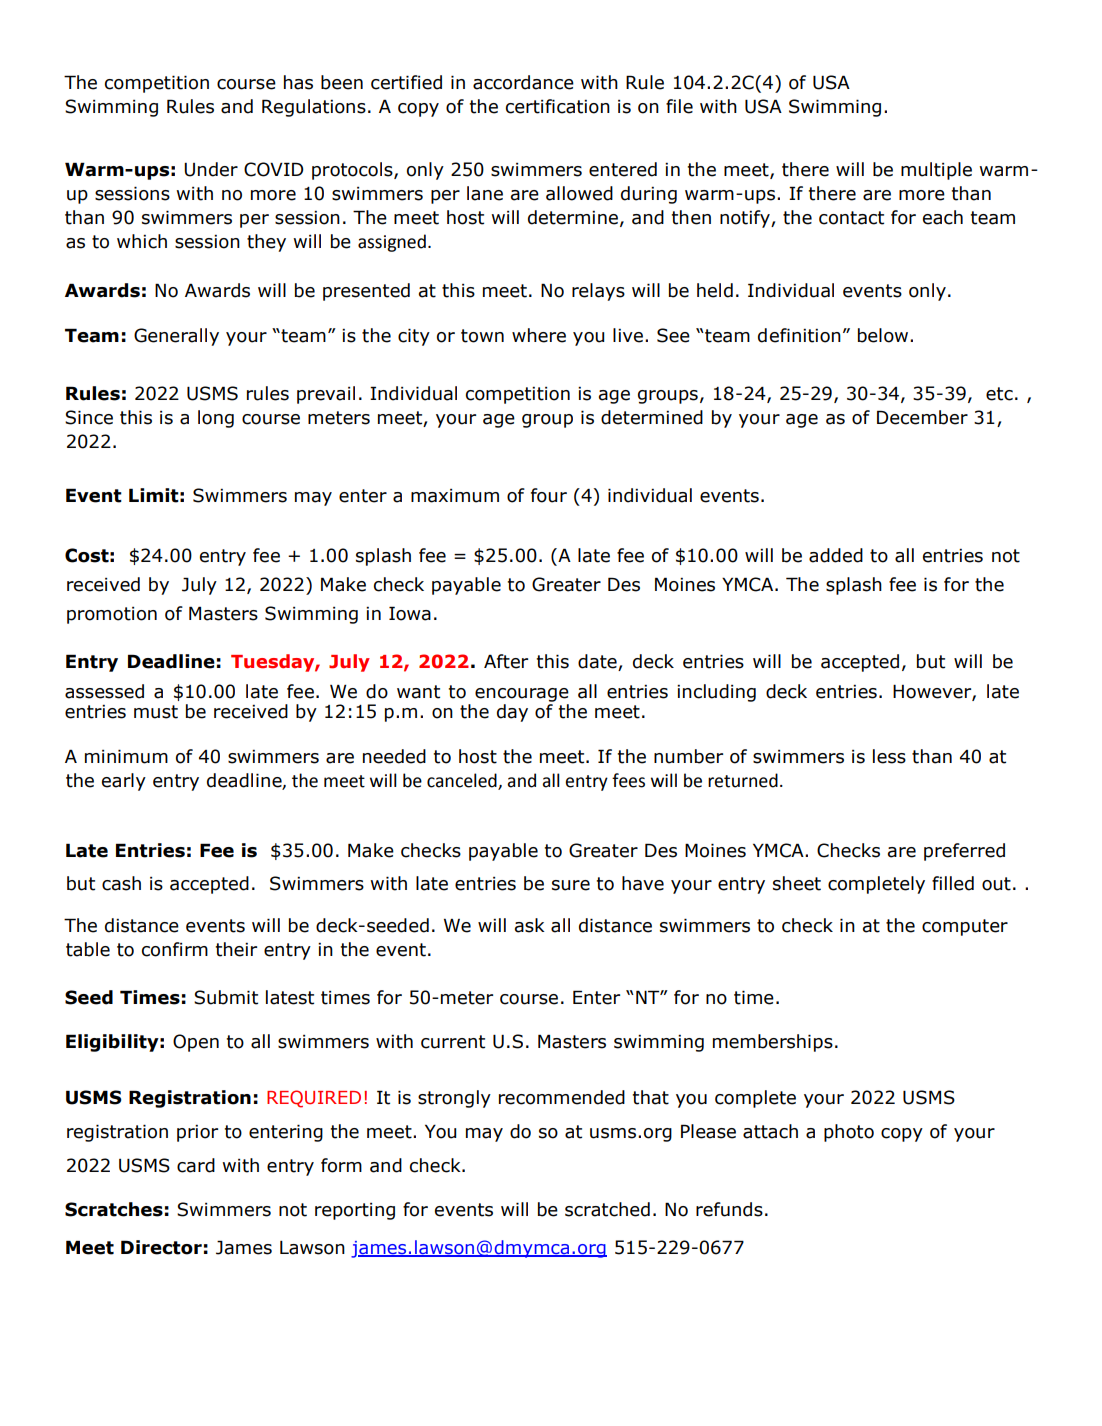  I want to click on sure, so click(571, 885).
